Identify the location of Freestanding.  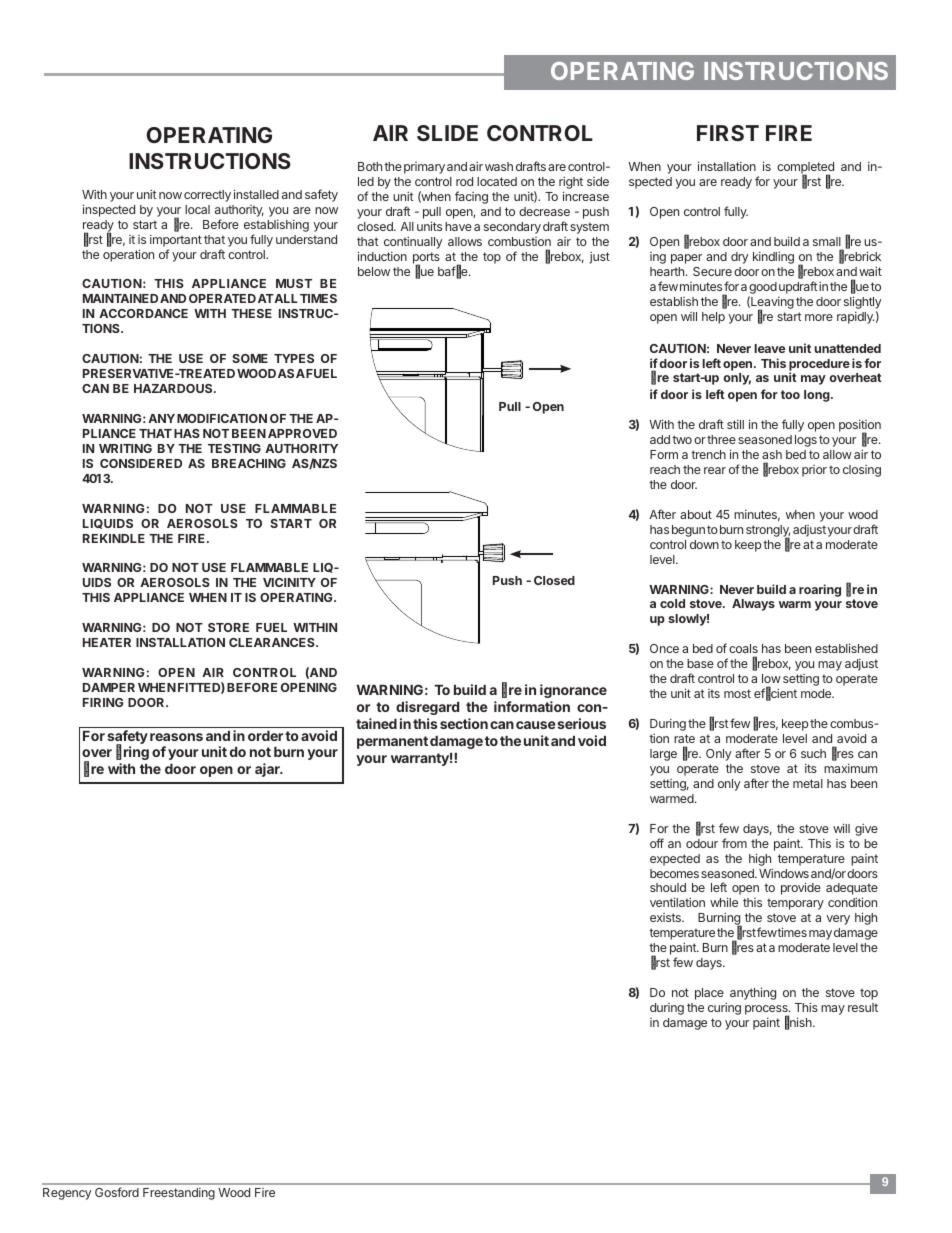
(179, 1194).
